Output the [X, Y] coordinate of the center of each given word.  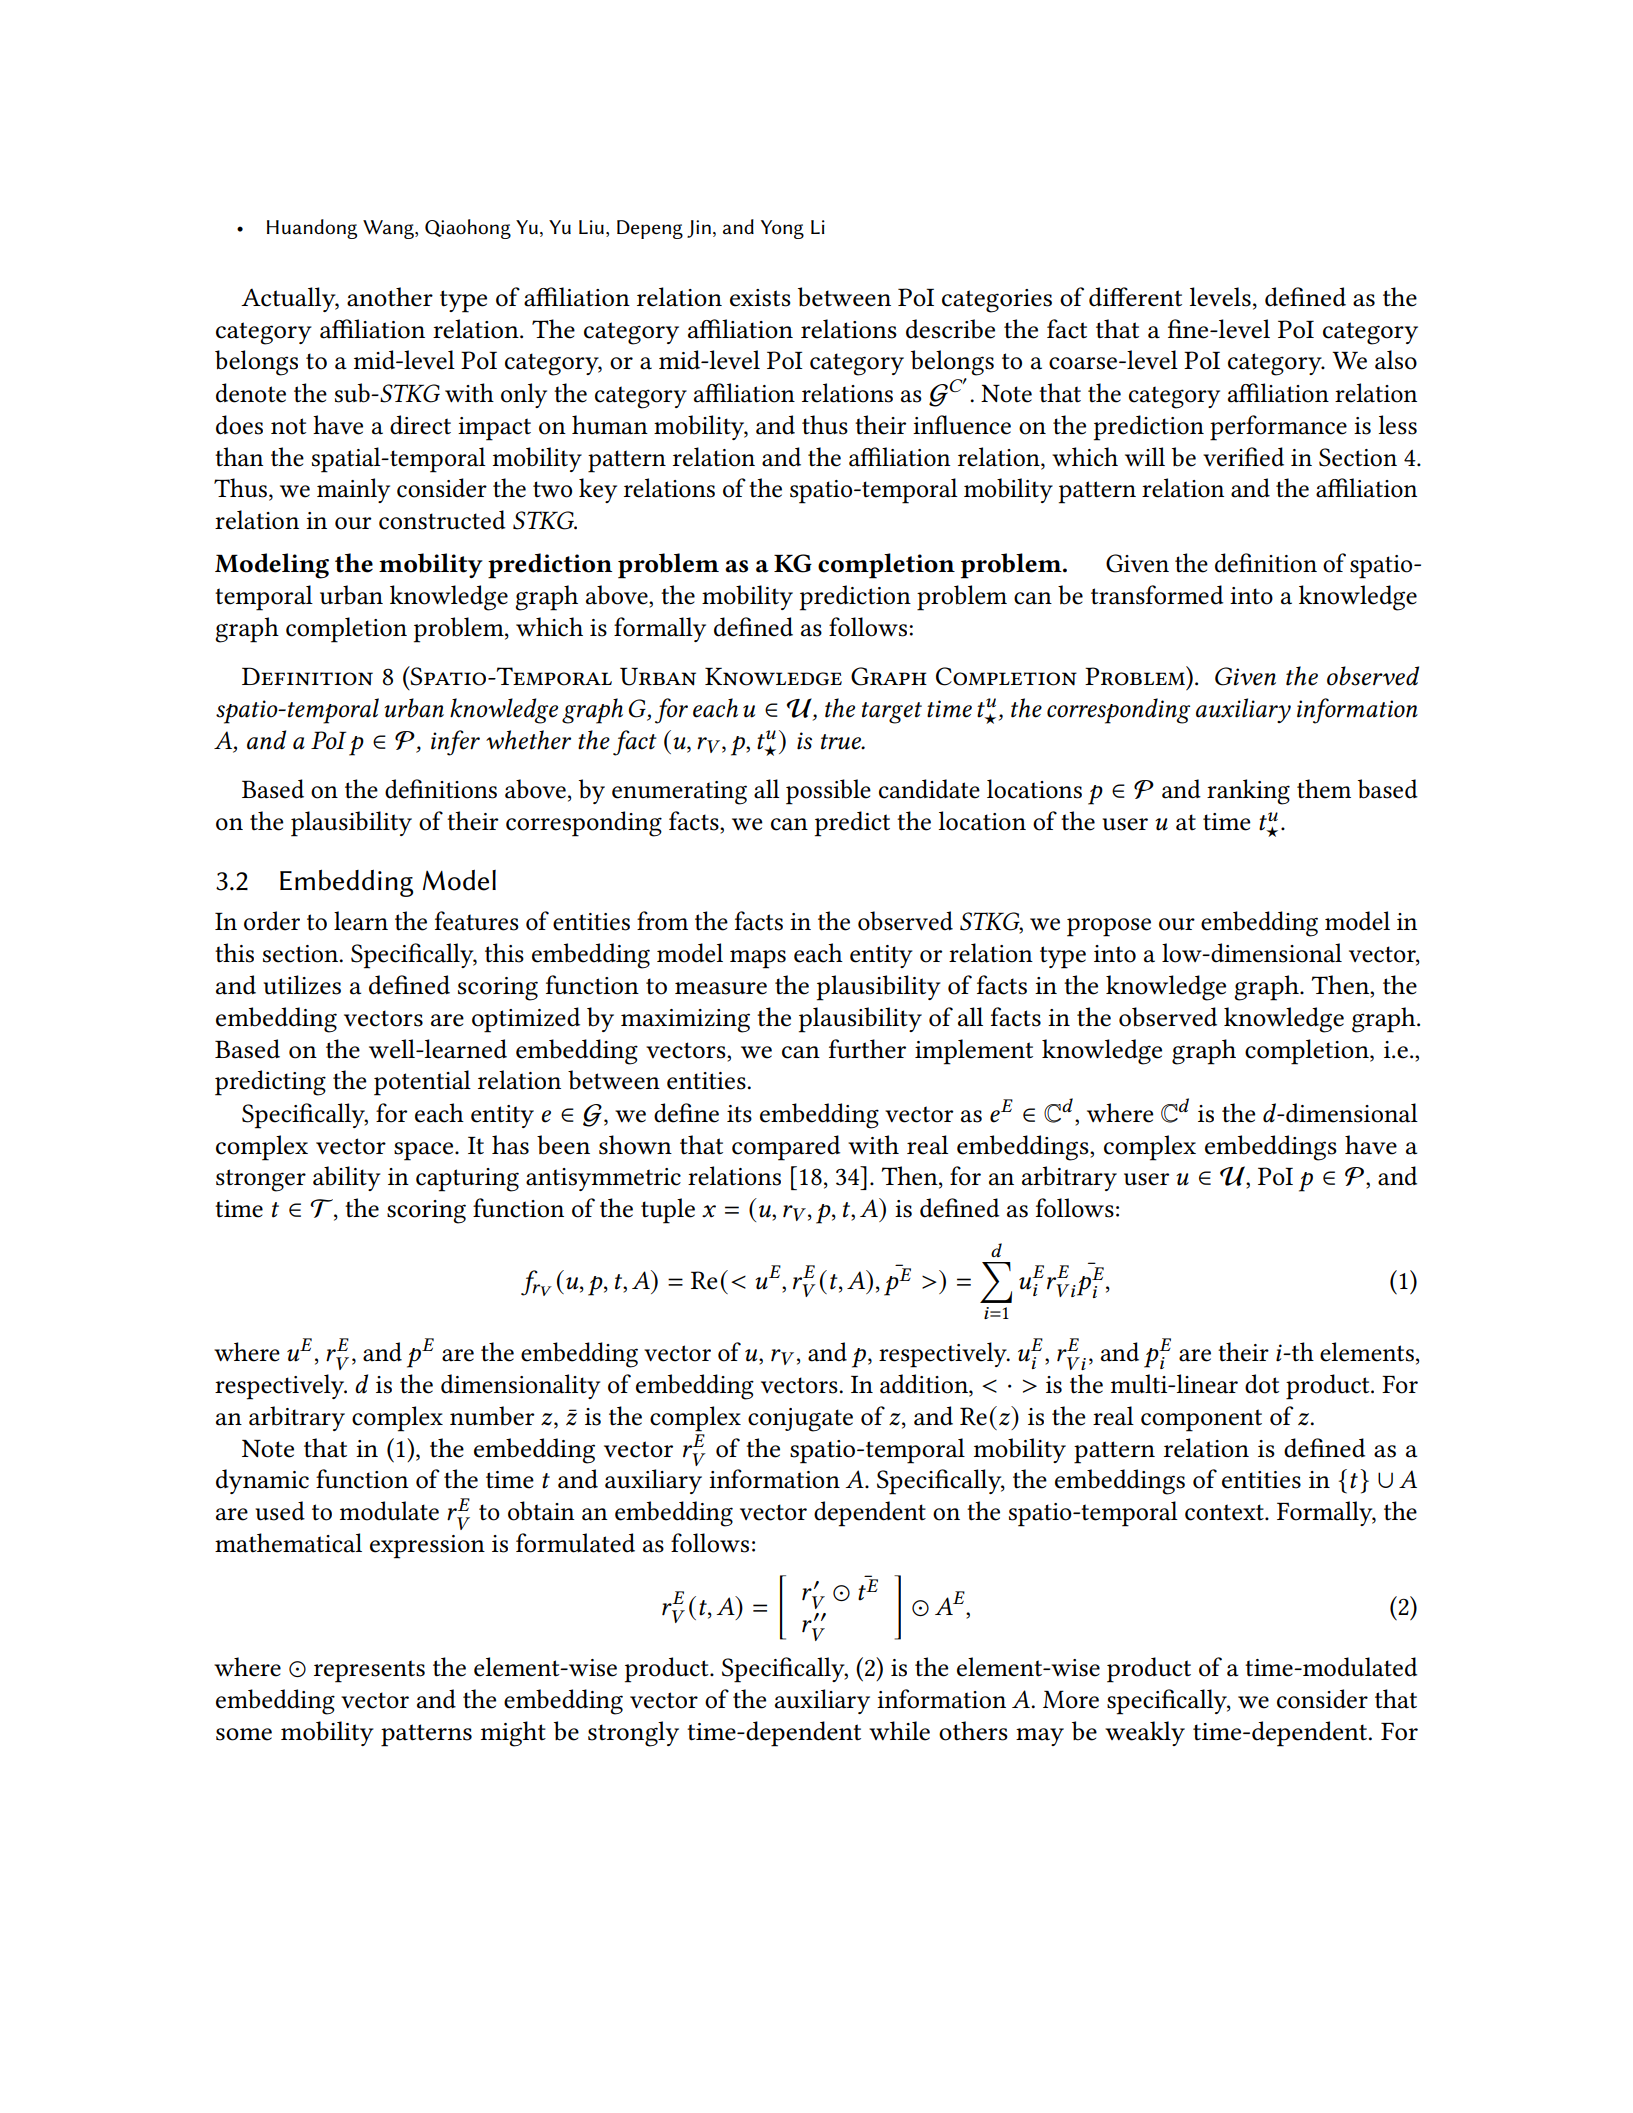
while [899, 1731]
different [1135, 297]
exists [760, 298]
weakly [1145, 1733]
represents [369, 1671]
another [390, 297]
